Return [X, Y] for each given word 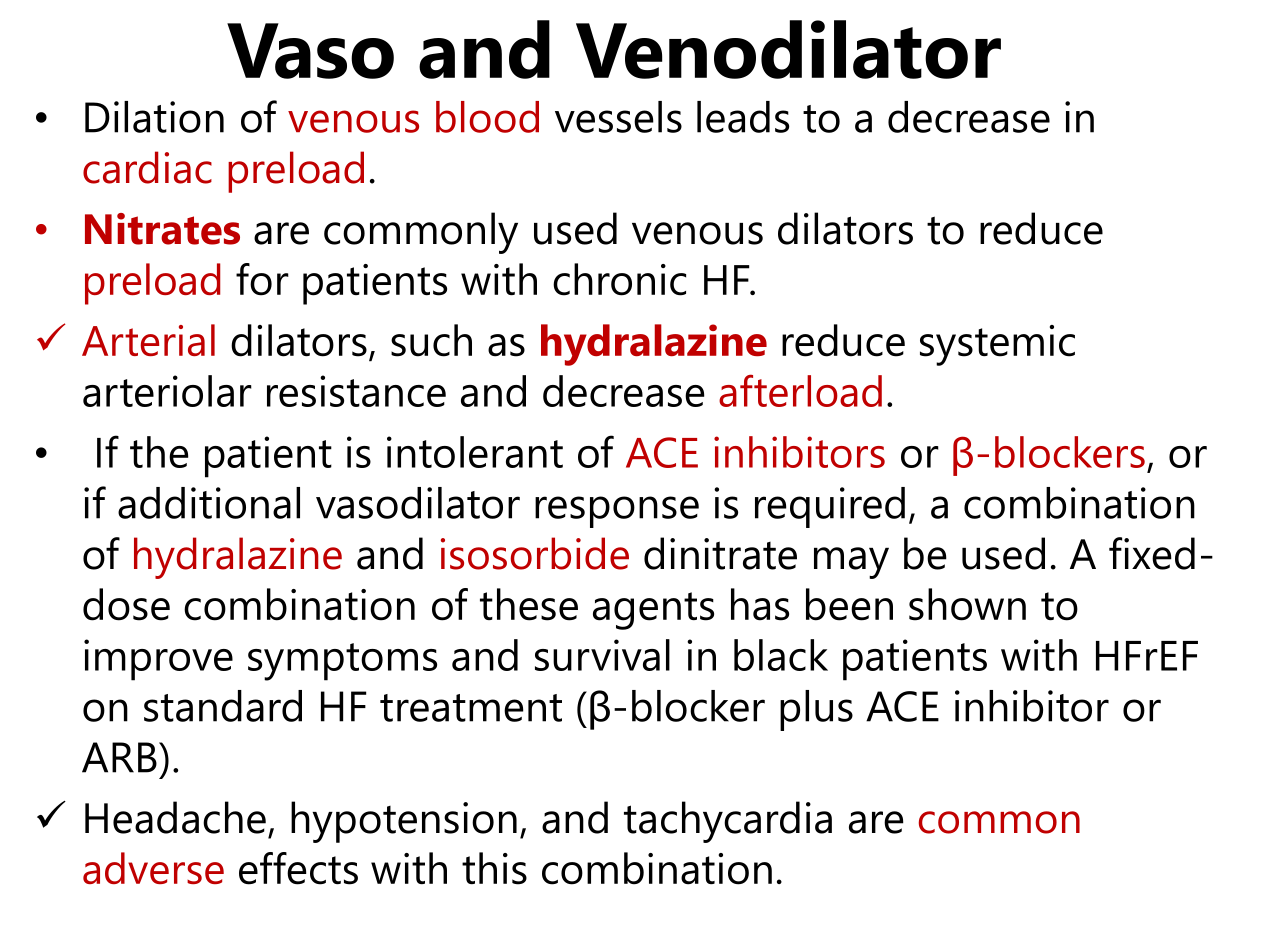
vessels [618, 117]
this [494, 868]
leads [743, 117]
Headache [175, 817]
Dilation [154, 117]
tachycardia [728, 822]
